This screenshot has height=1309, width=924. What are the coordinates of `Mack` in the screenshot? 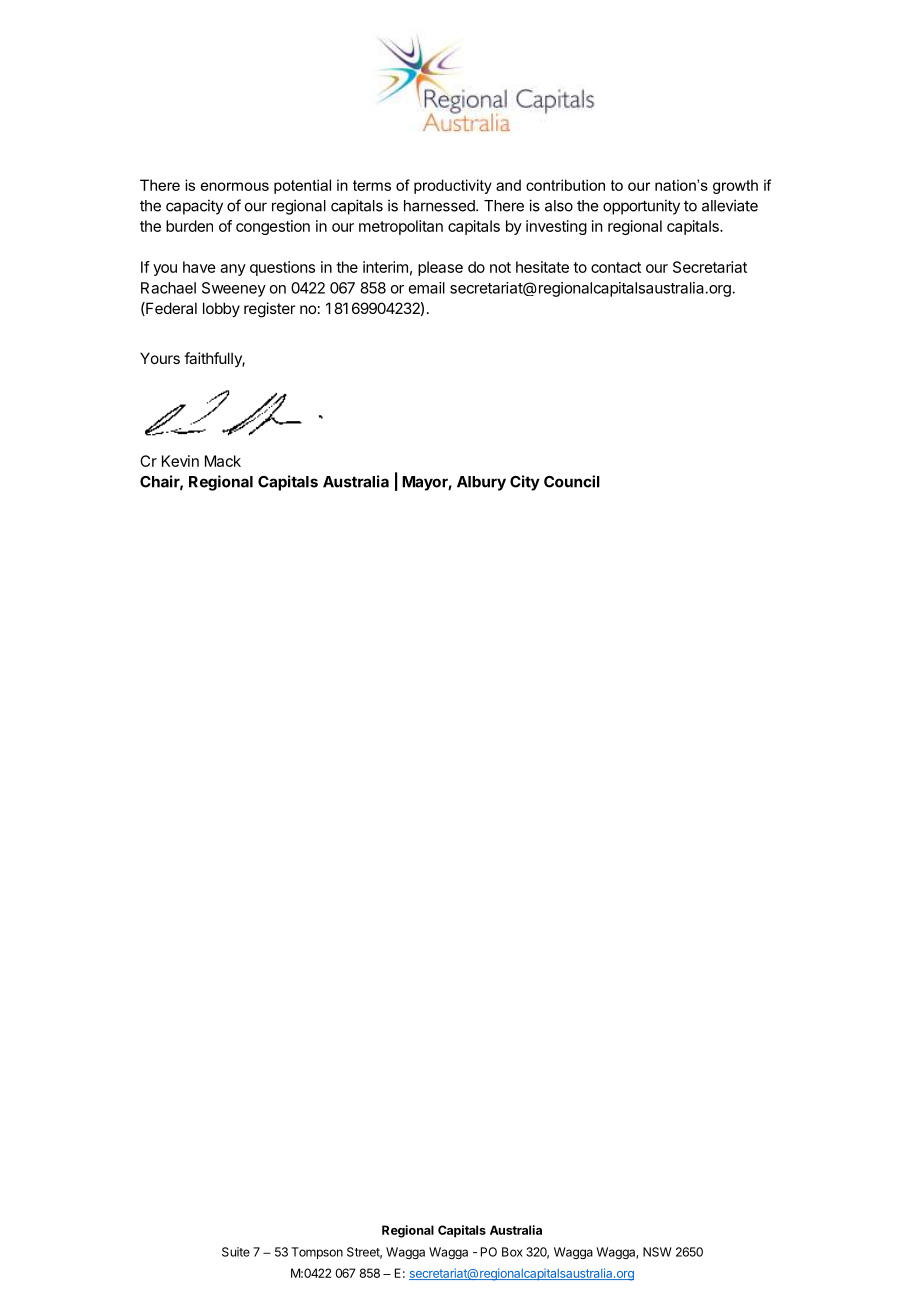 It's located at (223, 461).
